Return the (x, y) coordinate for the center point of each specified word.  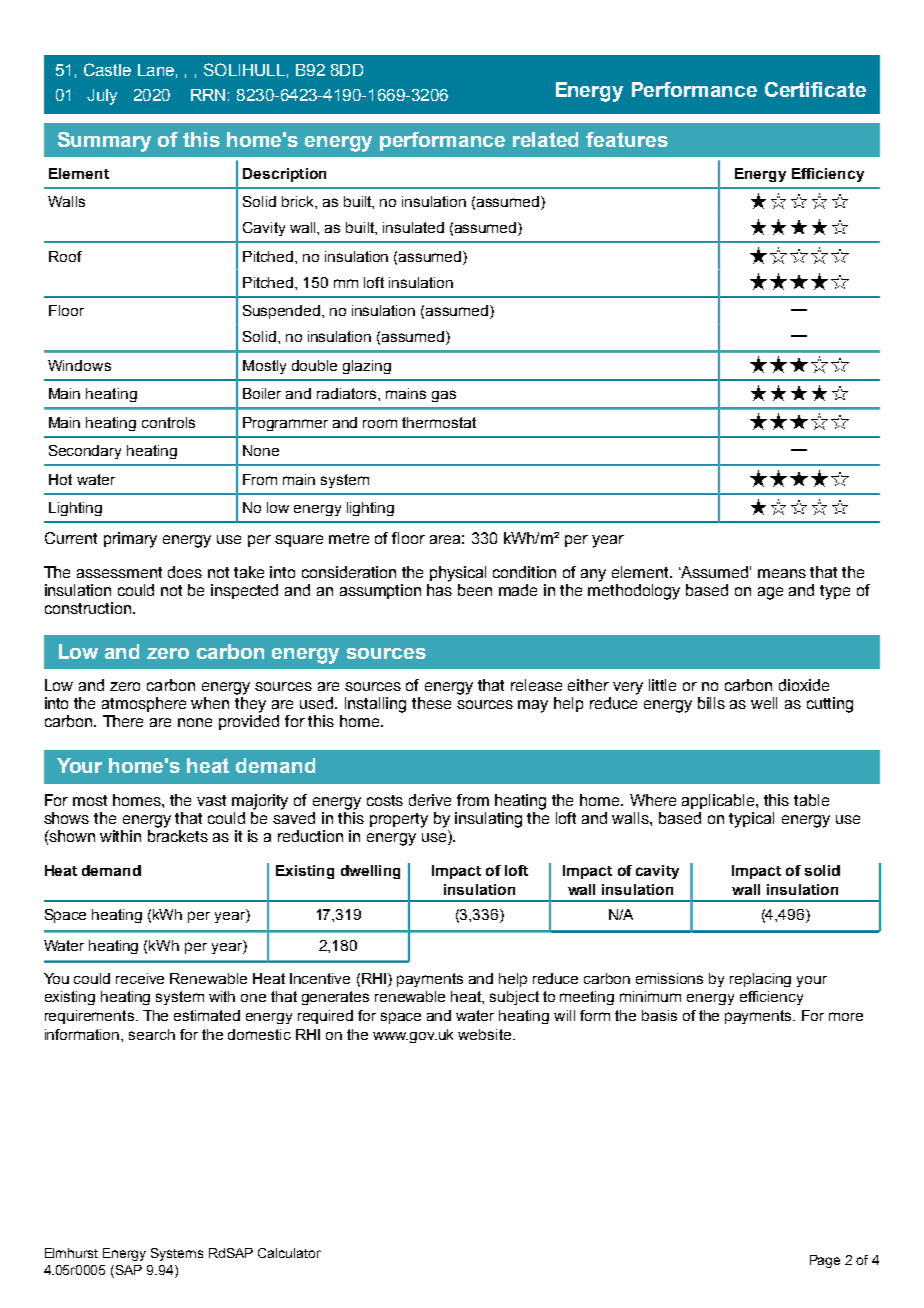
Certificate (815, 89)
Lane (156, 70)
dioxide (804, 685)
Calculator (289, 1253)
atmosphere (144, 704)
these (431, 703)
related (545, 139)
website (486, 1034)
